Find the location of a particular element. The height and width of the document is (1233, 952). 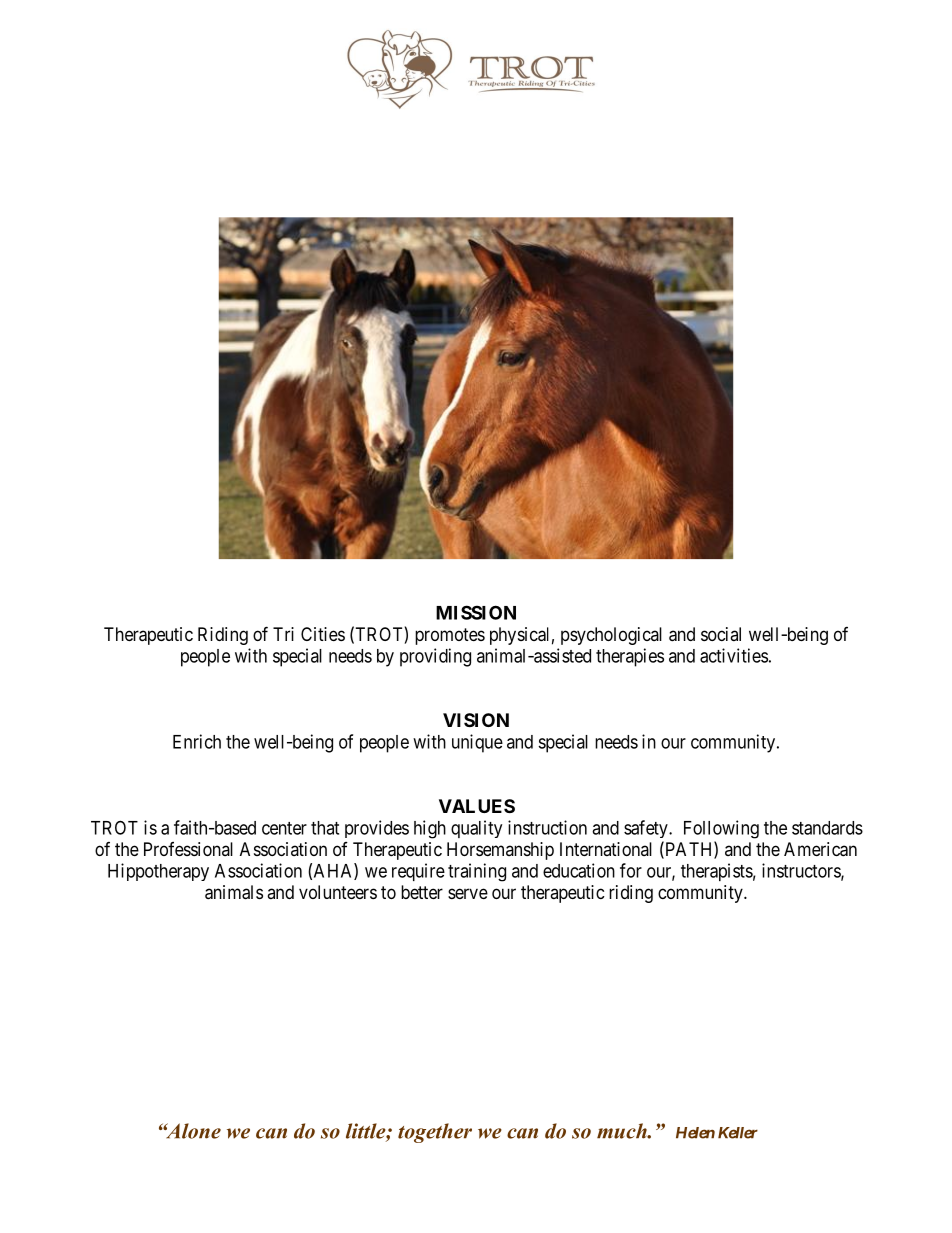

Helen is located at coordinates (695, 1133).
